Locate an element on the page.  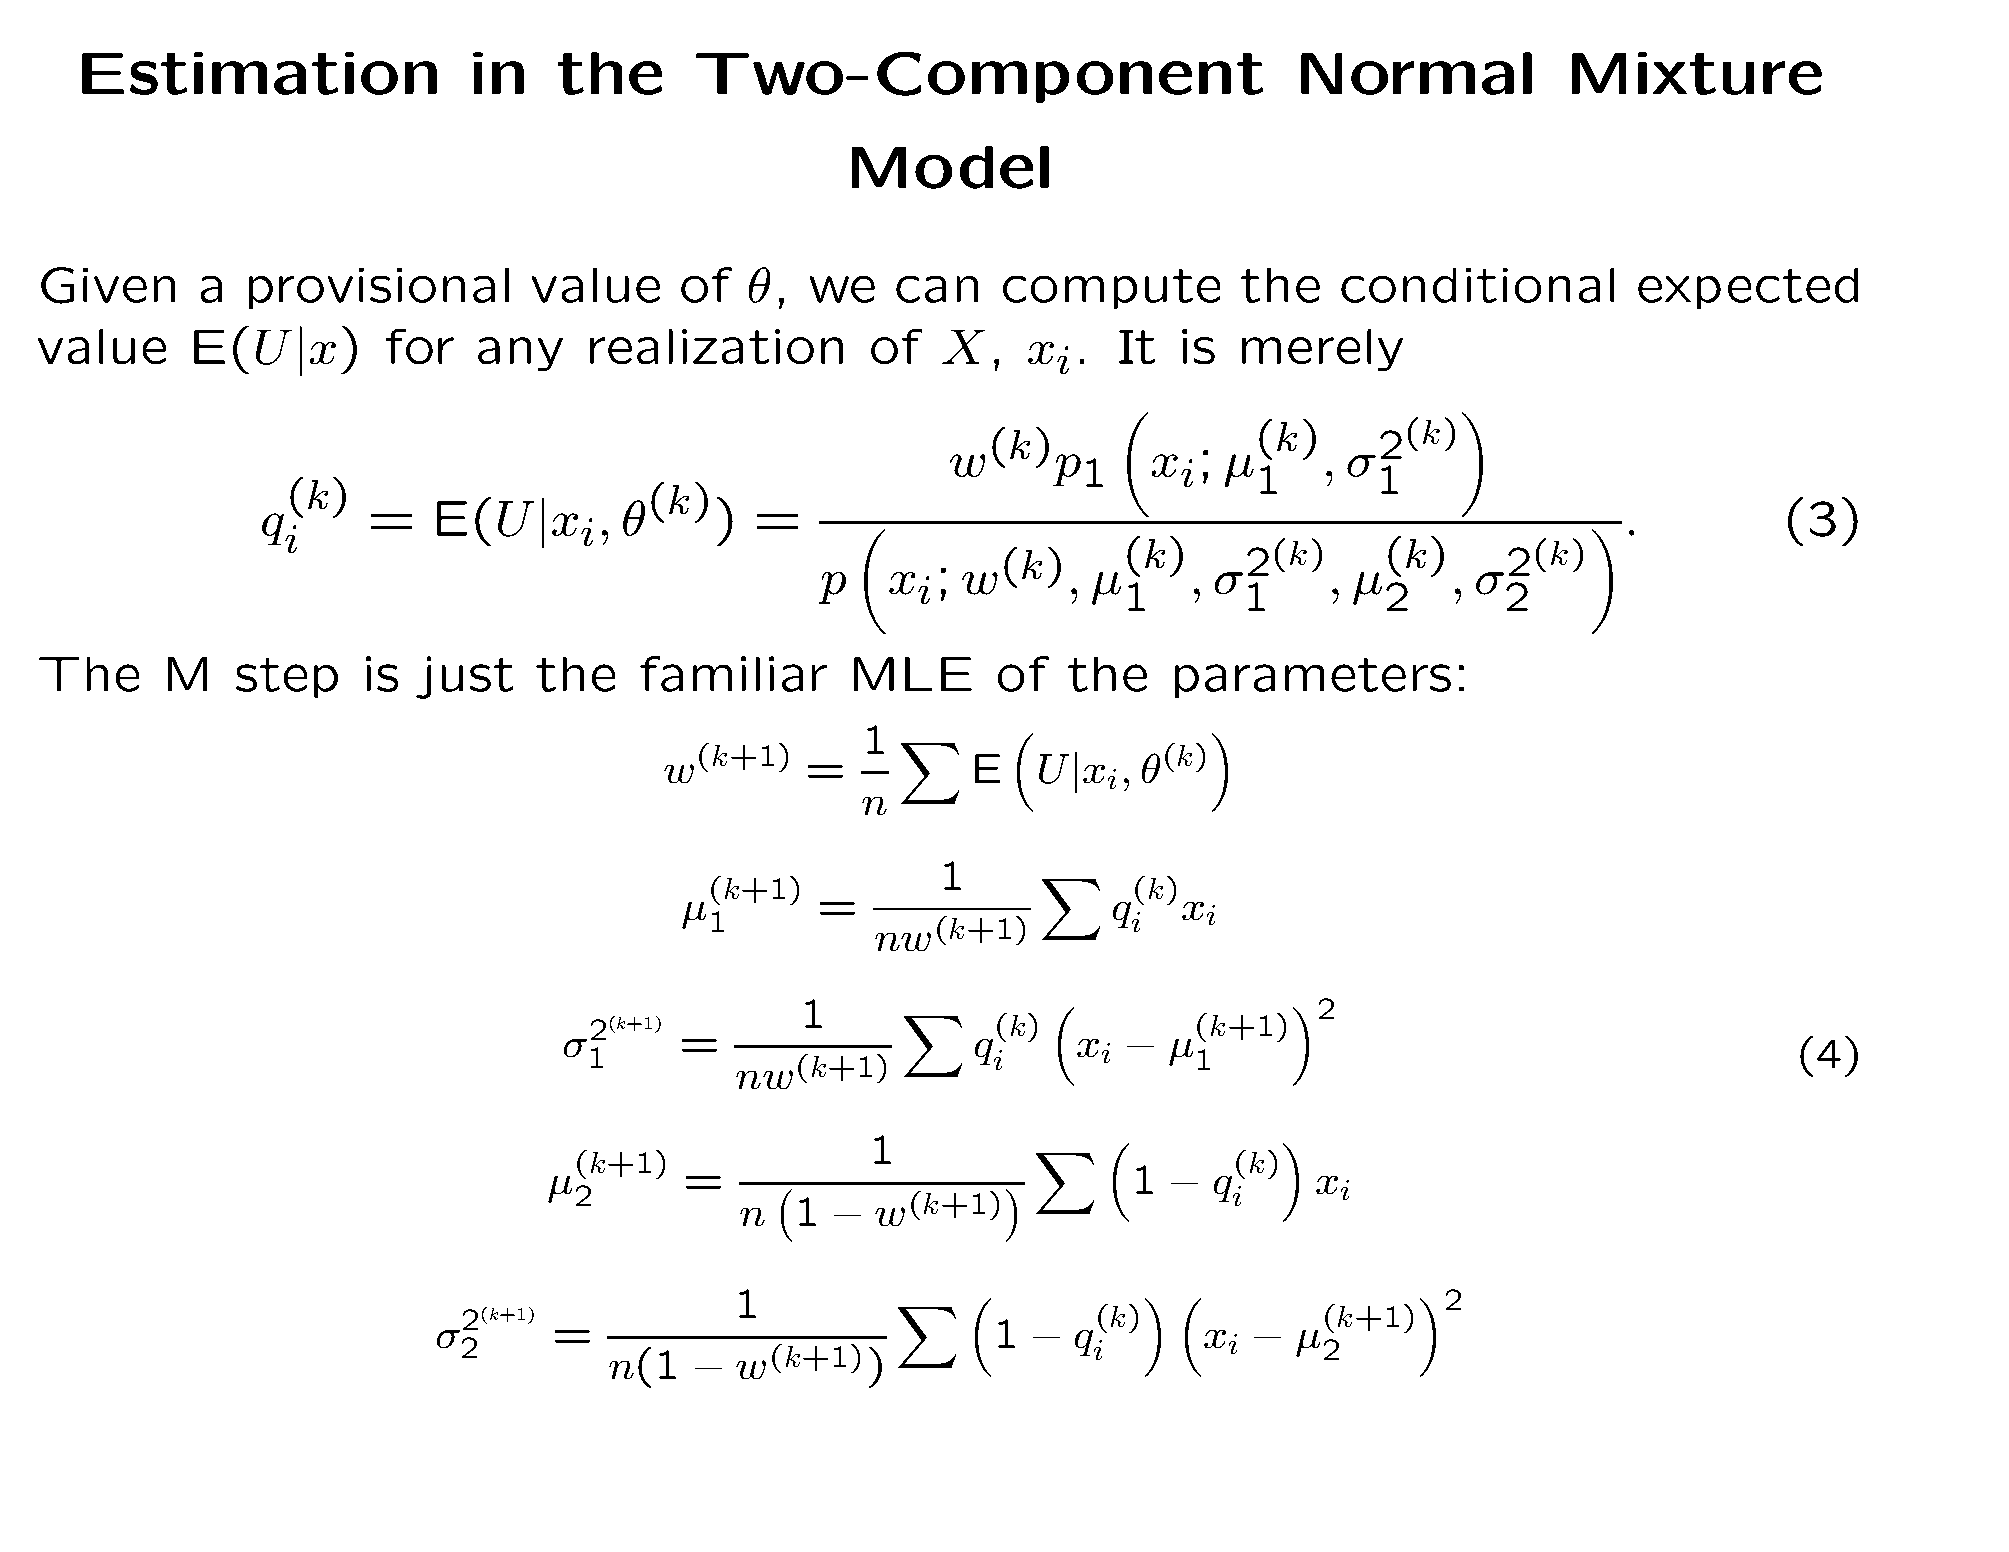
for is located at coordinates (420, 346).
